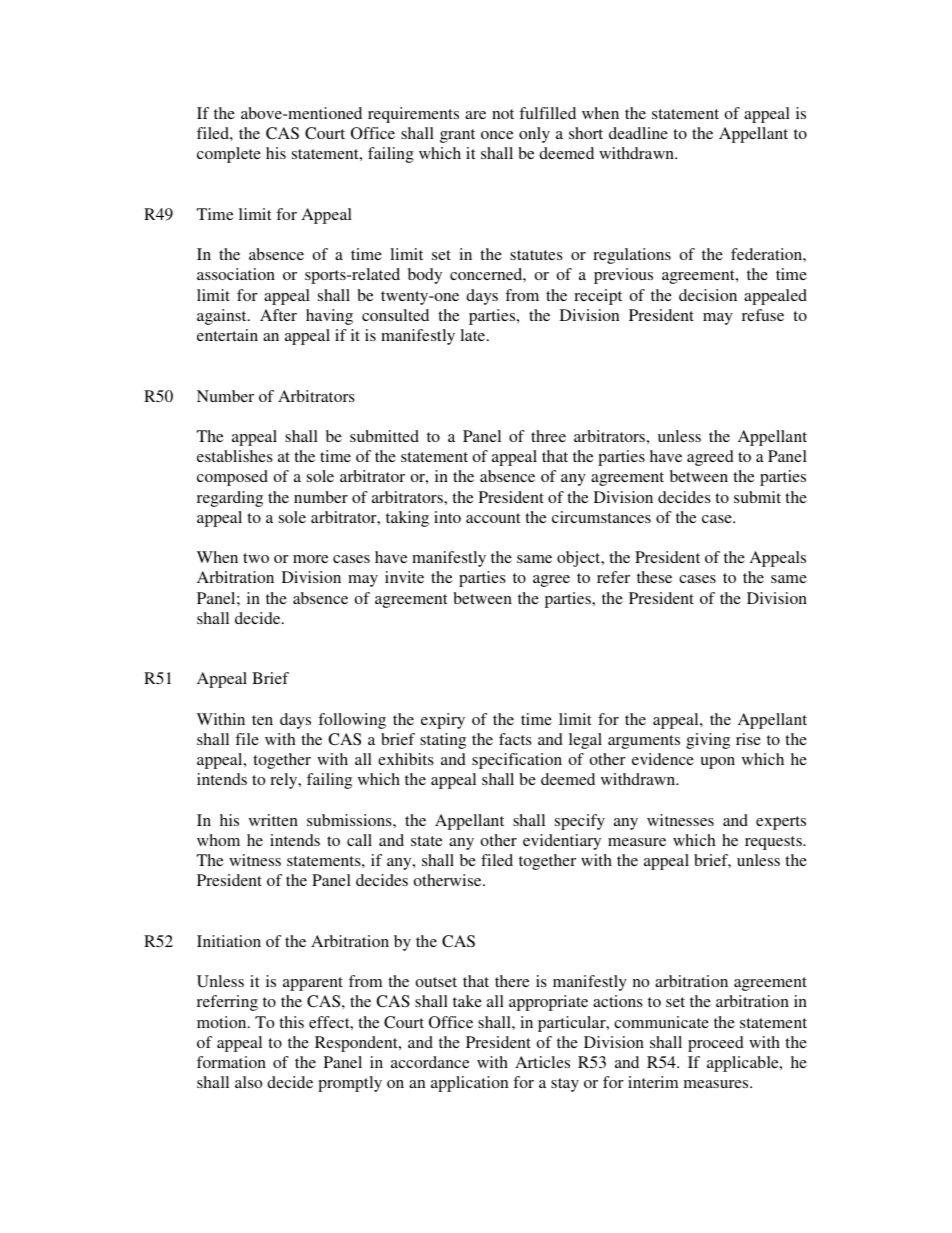 This screenshot has width=952, height=1233. What do you see at coordinates (638, 133) in the screenshot?
I see `deadline` at bounding box center [638, 133].
